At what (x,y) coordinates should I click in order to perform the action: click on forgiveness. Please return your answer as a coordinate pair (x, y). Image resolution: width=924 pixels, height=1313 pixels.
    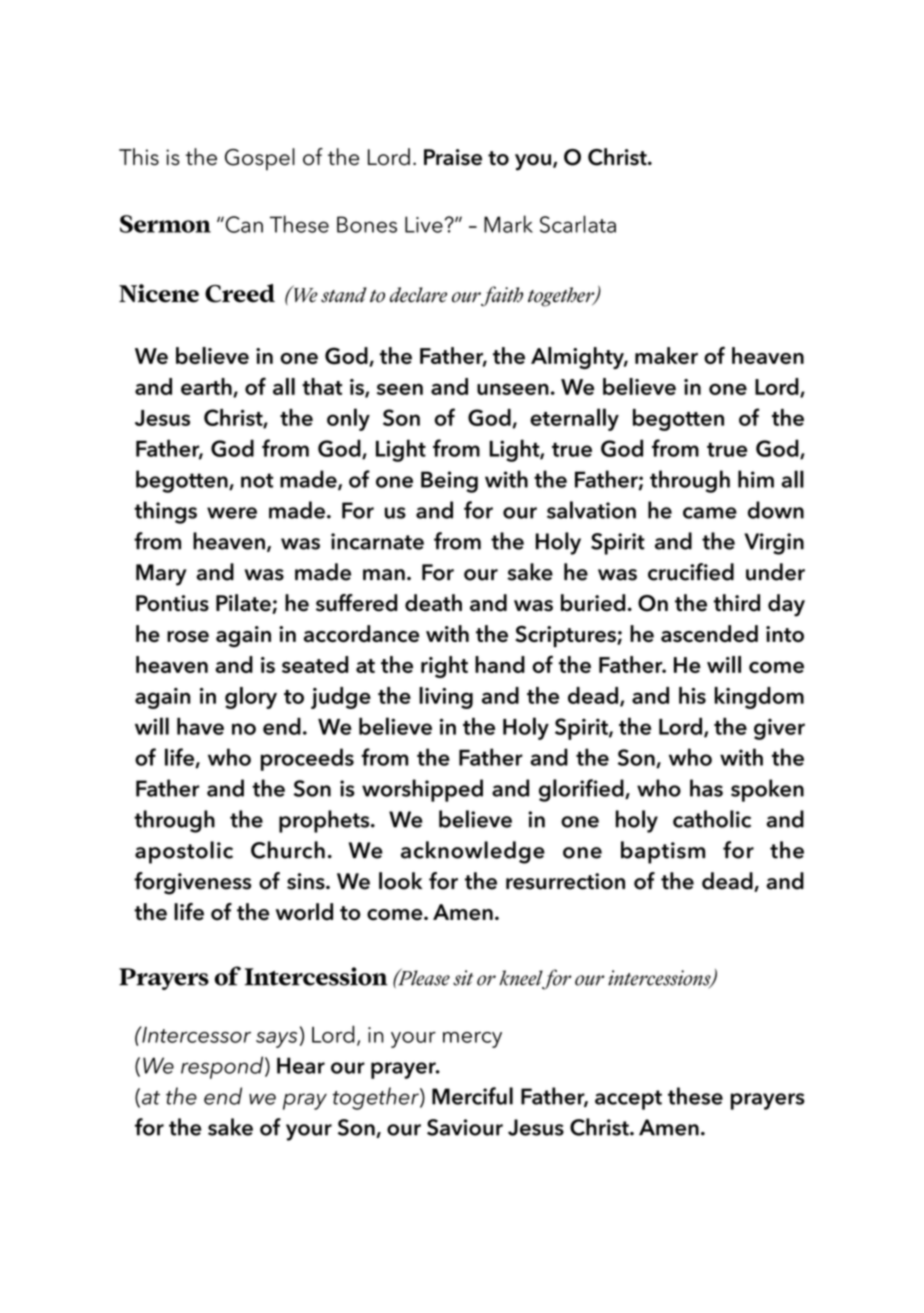
    Looking at the image, I should click on (192, 883).
